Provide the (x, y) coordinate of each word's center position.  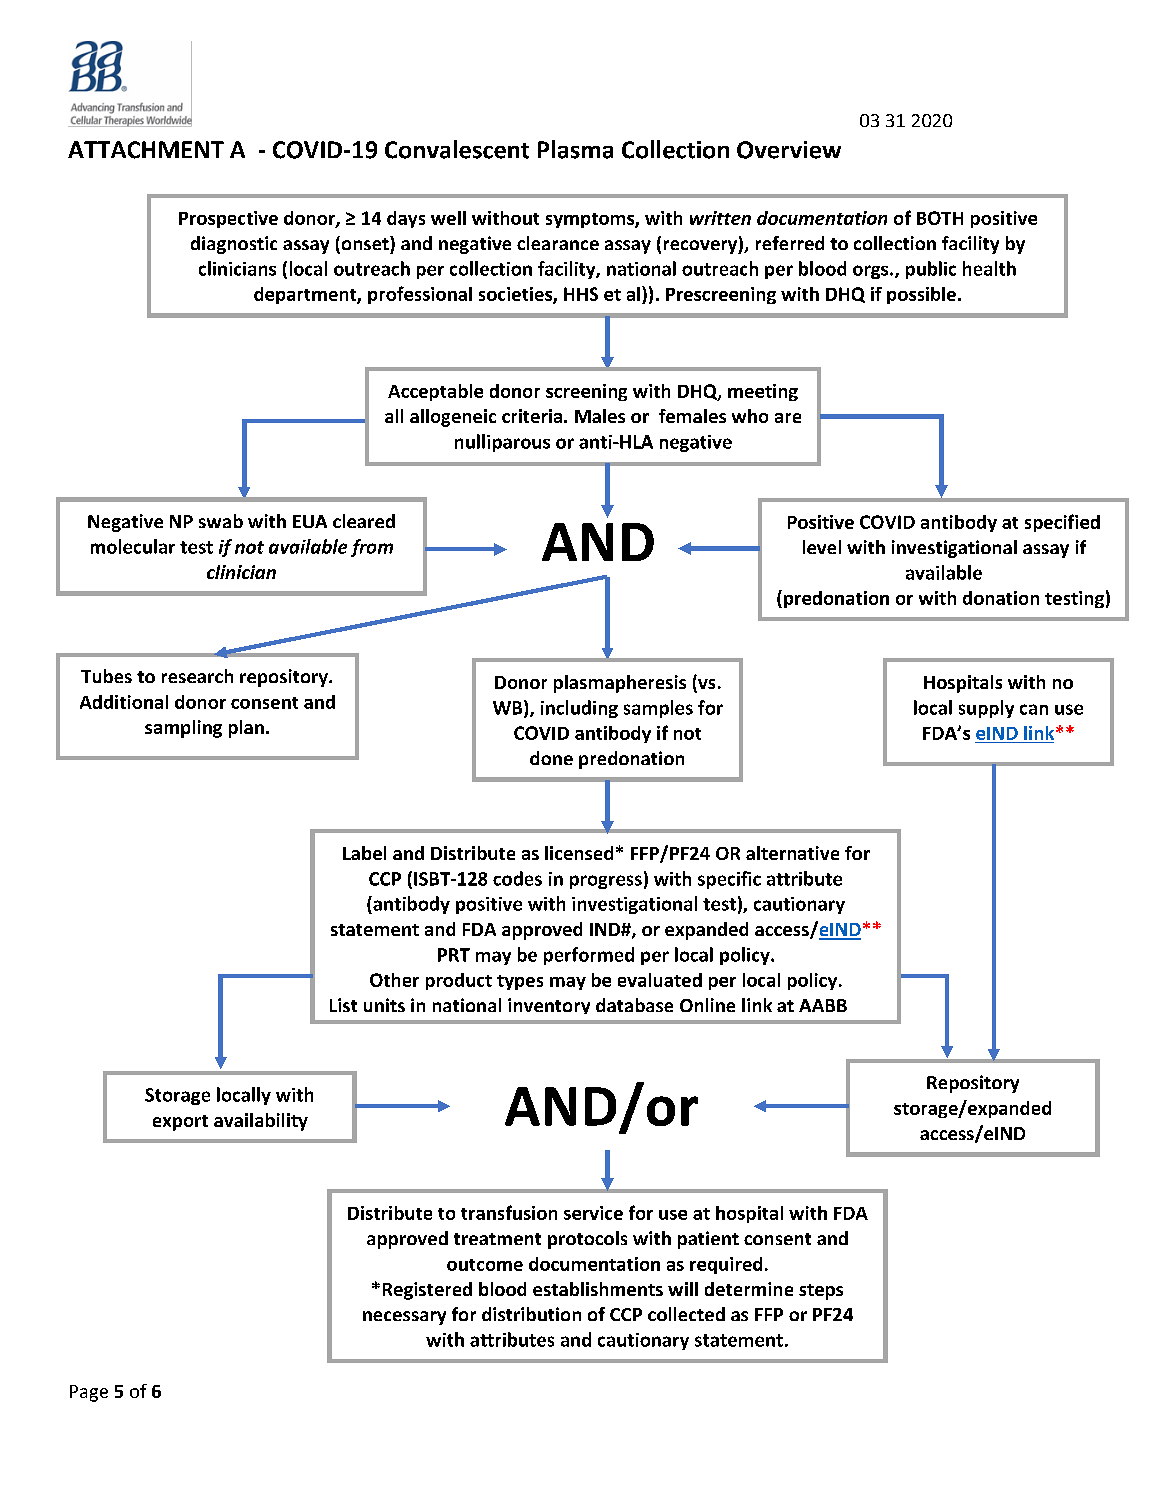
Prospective (228, 219)
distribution (531, 1314)
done (551, 758)
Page (89, 1393)
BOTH (940, 218)
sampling (183, 729)
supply (986, 709)
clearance (558, 243)
